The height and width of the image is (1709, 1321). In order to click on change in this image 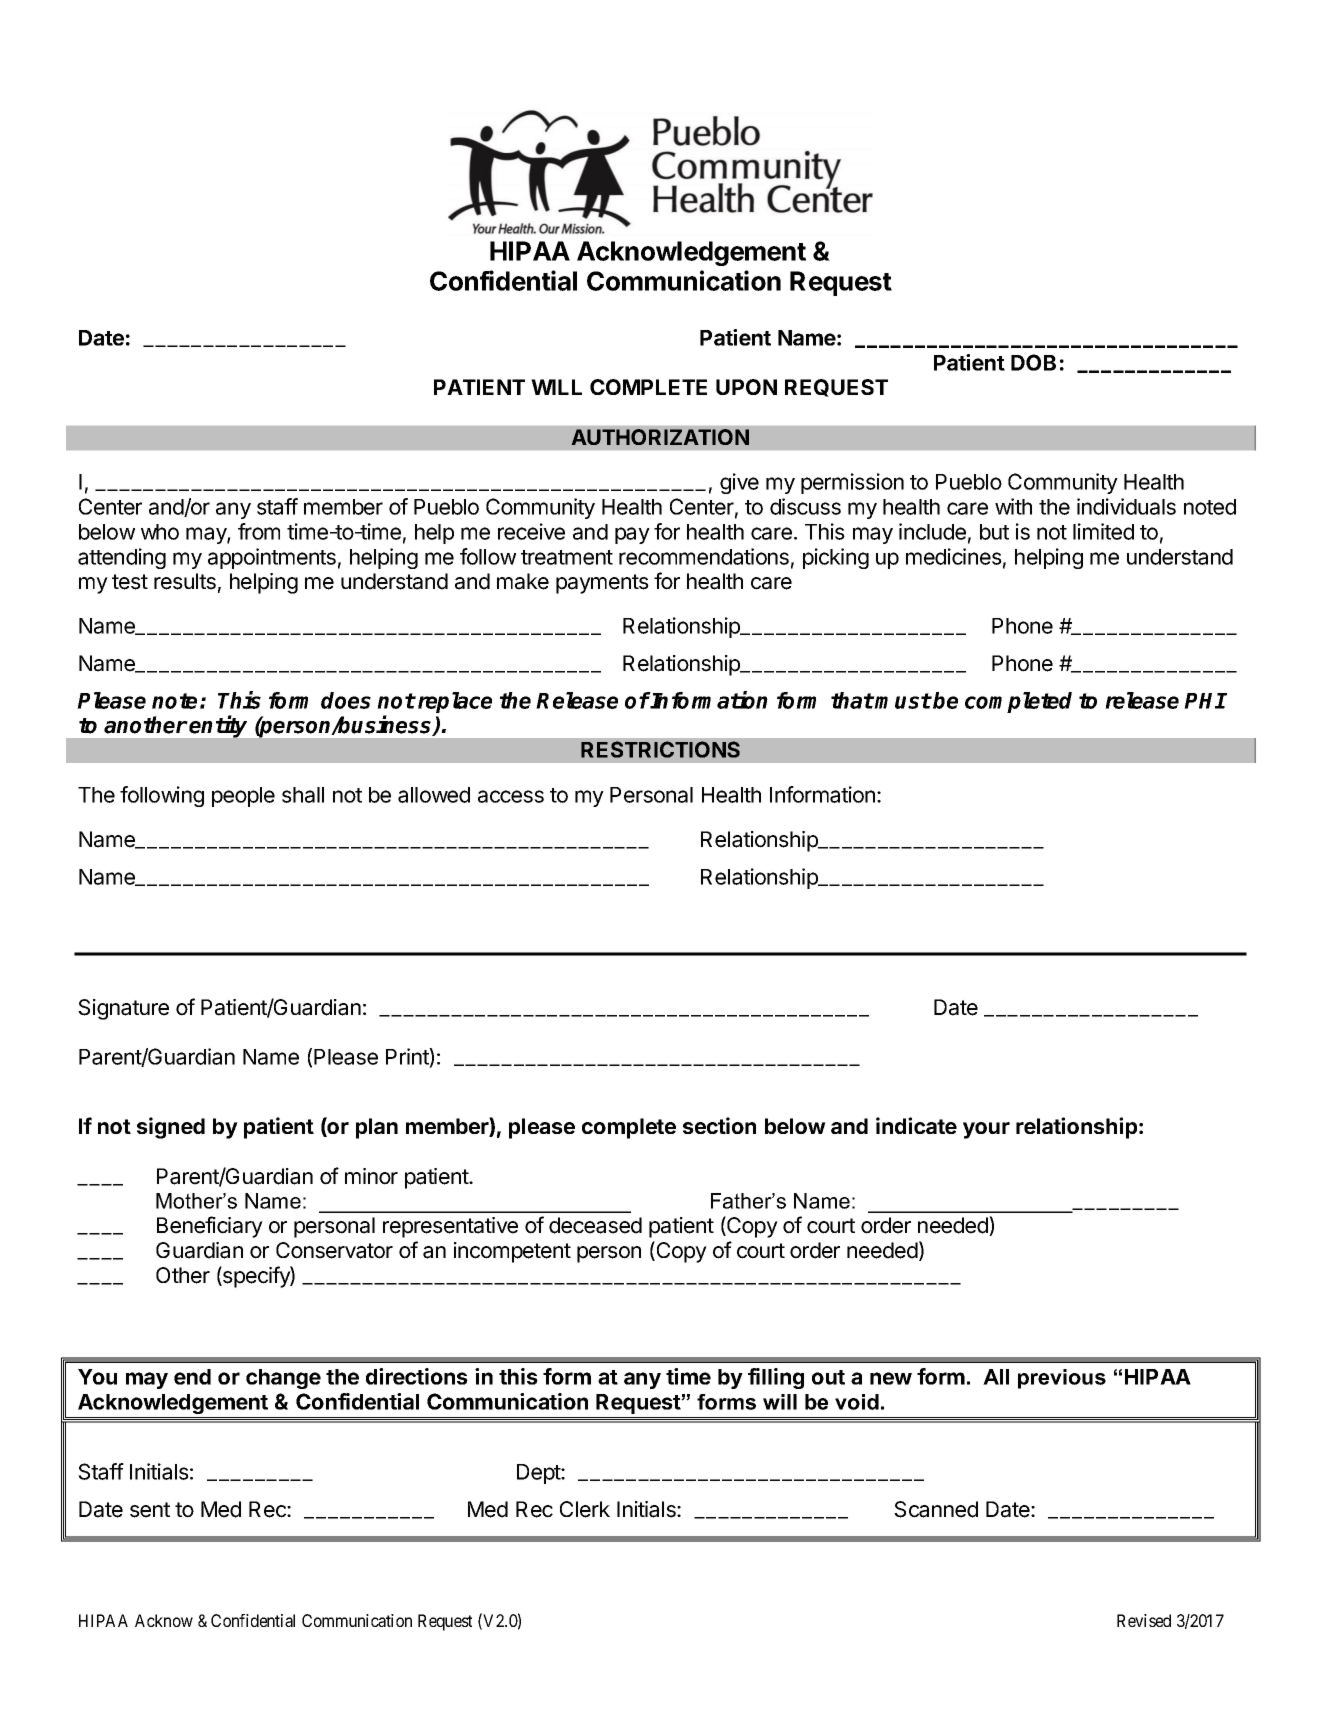, I will do `click(283, 1379)`.
